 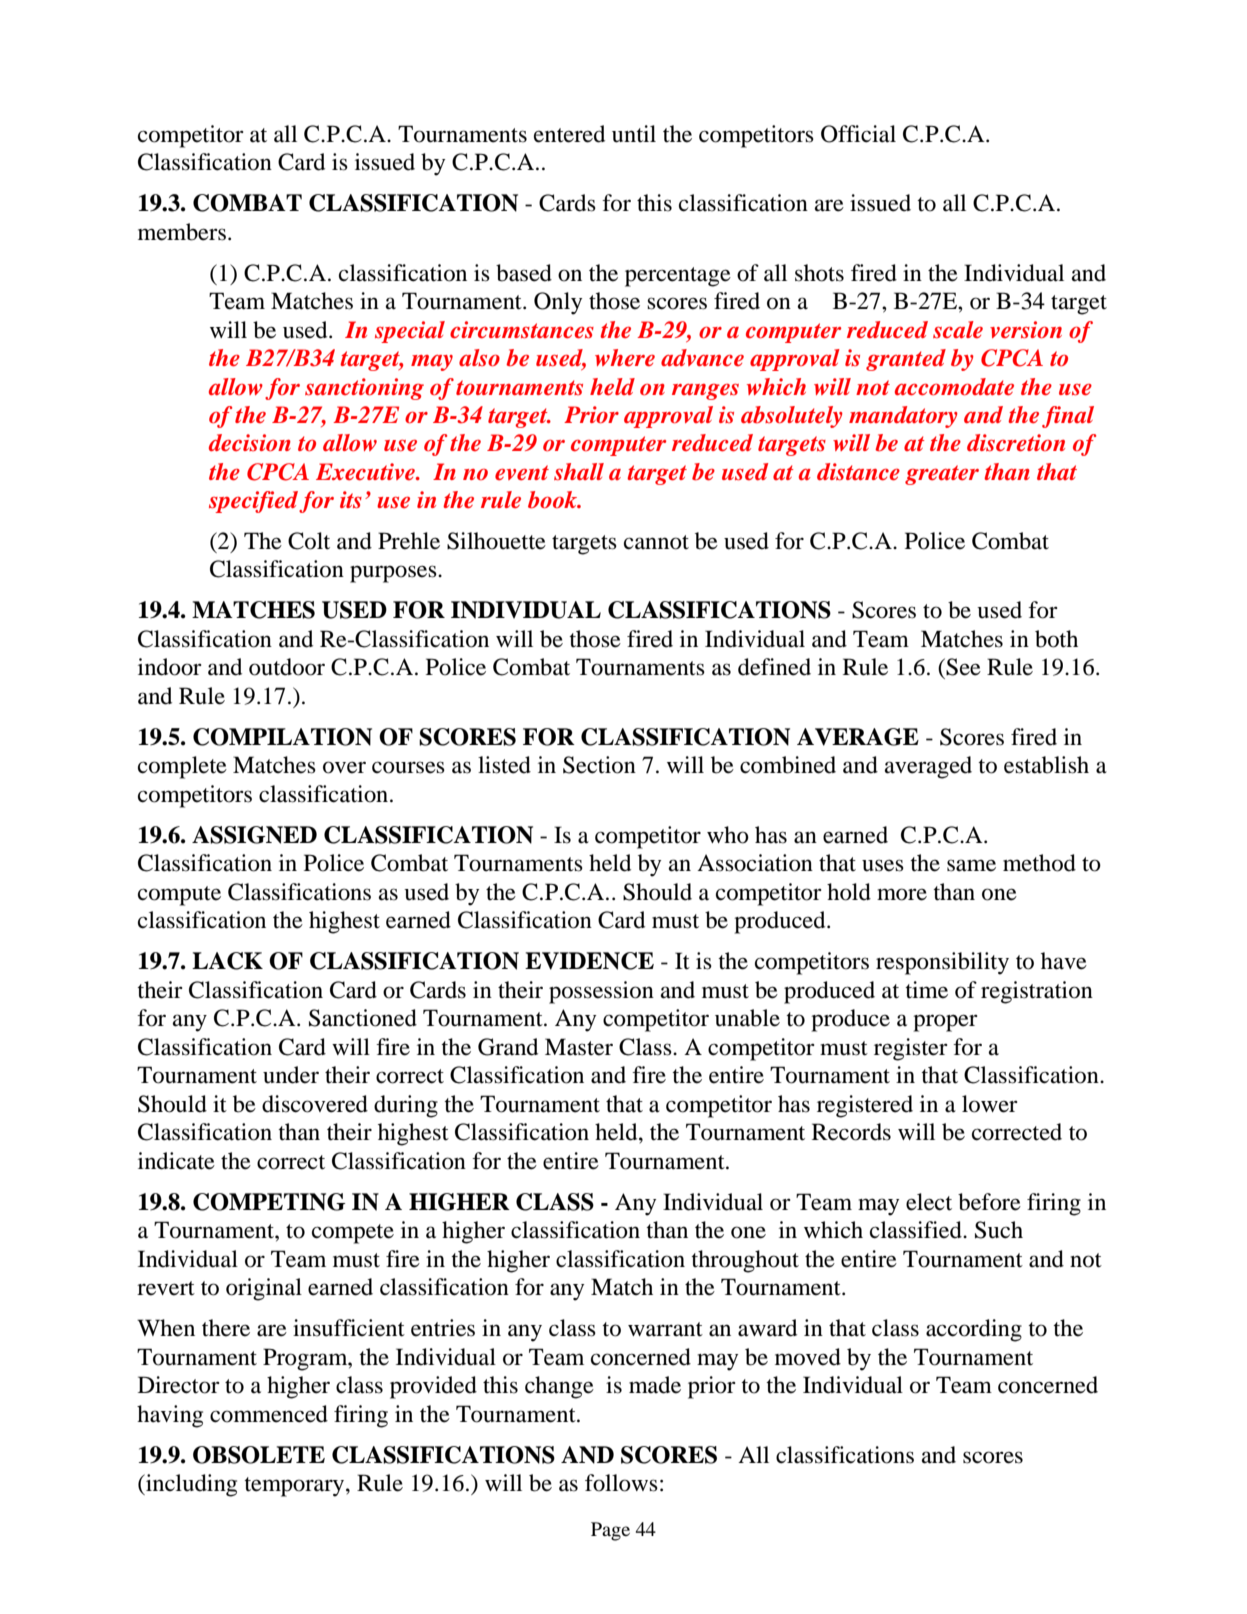 What do you see at coordinates (182, 232) in the screenshot?
I see `members` at bounding box center [182, 232].
